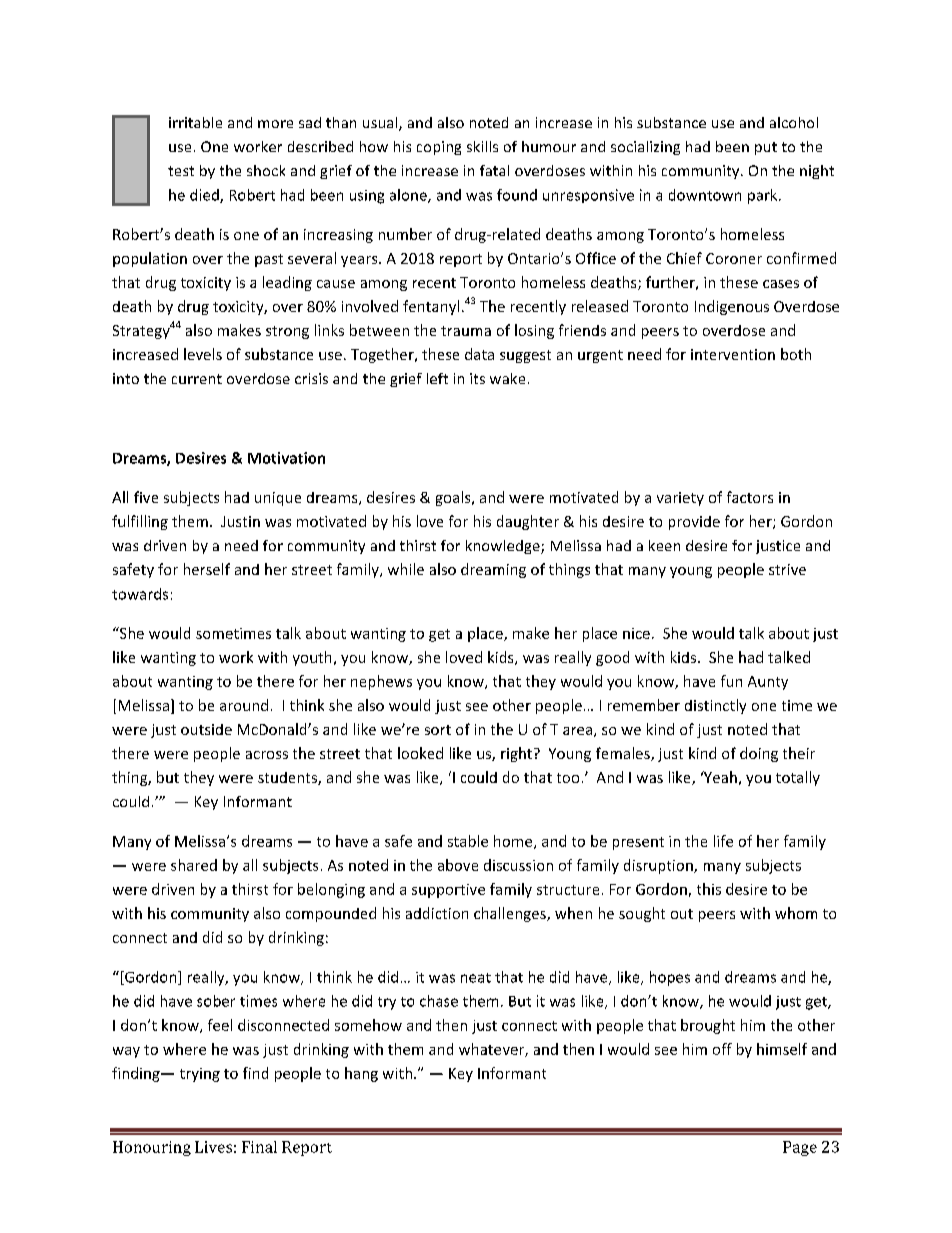  What do you see at coordinates (482, 146) in the screenshot?
I see `skills` at bounding box center [482, 146].
